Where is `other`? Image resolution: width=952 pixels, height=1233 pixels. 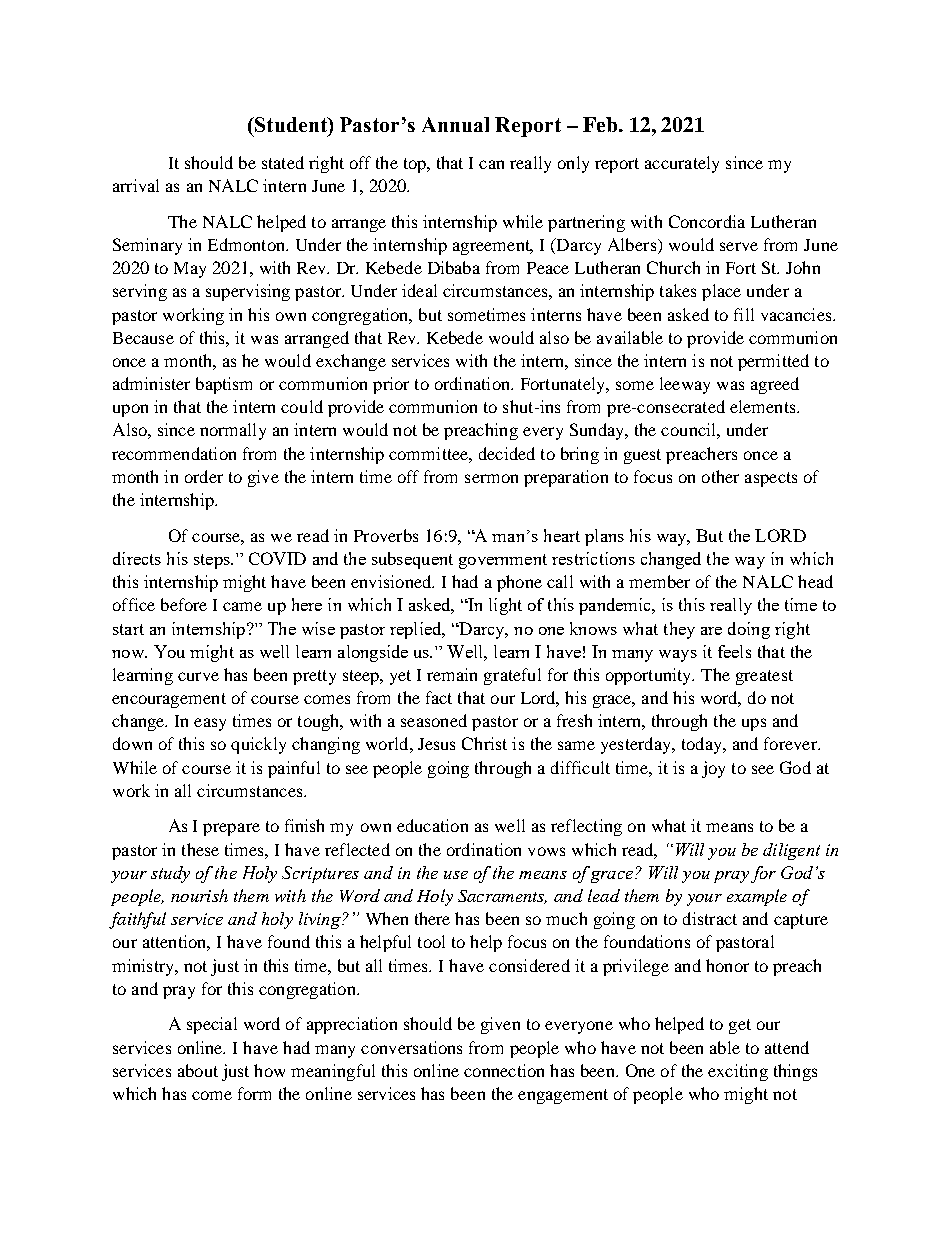 other is located at coordinates (720, 476).
